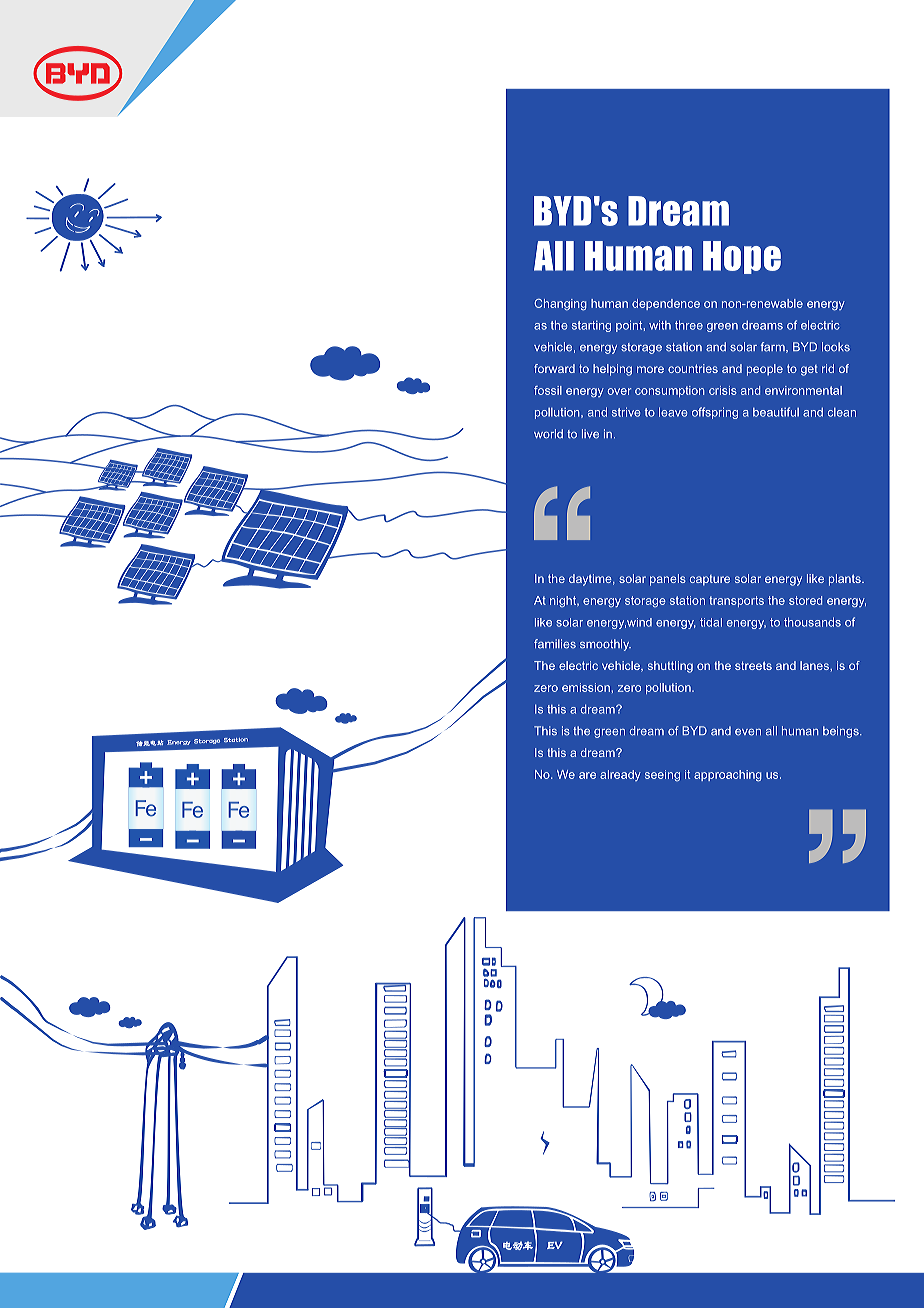 This screenshot has height=1308, width=924. I want to click on Changing, so click(560, 305).
